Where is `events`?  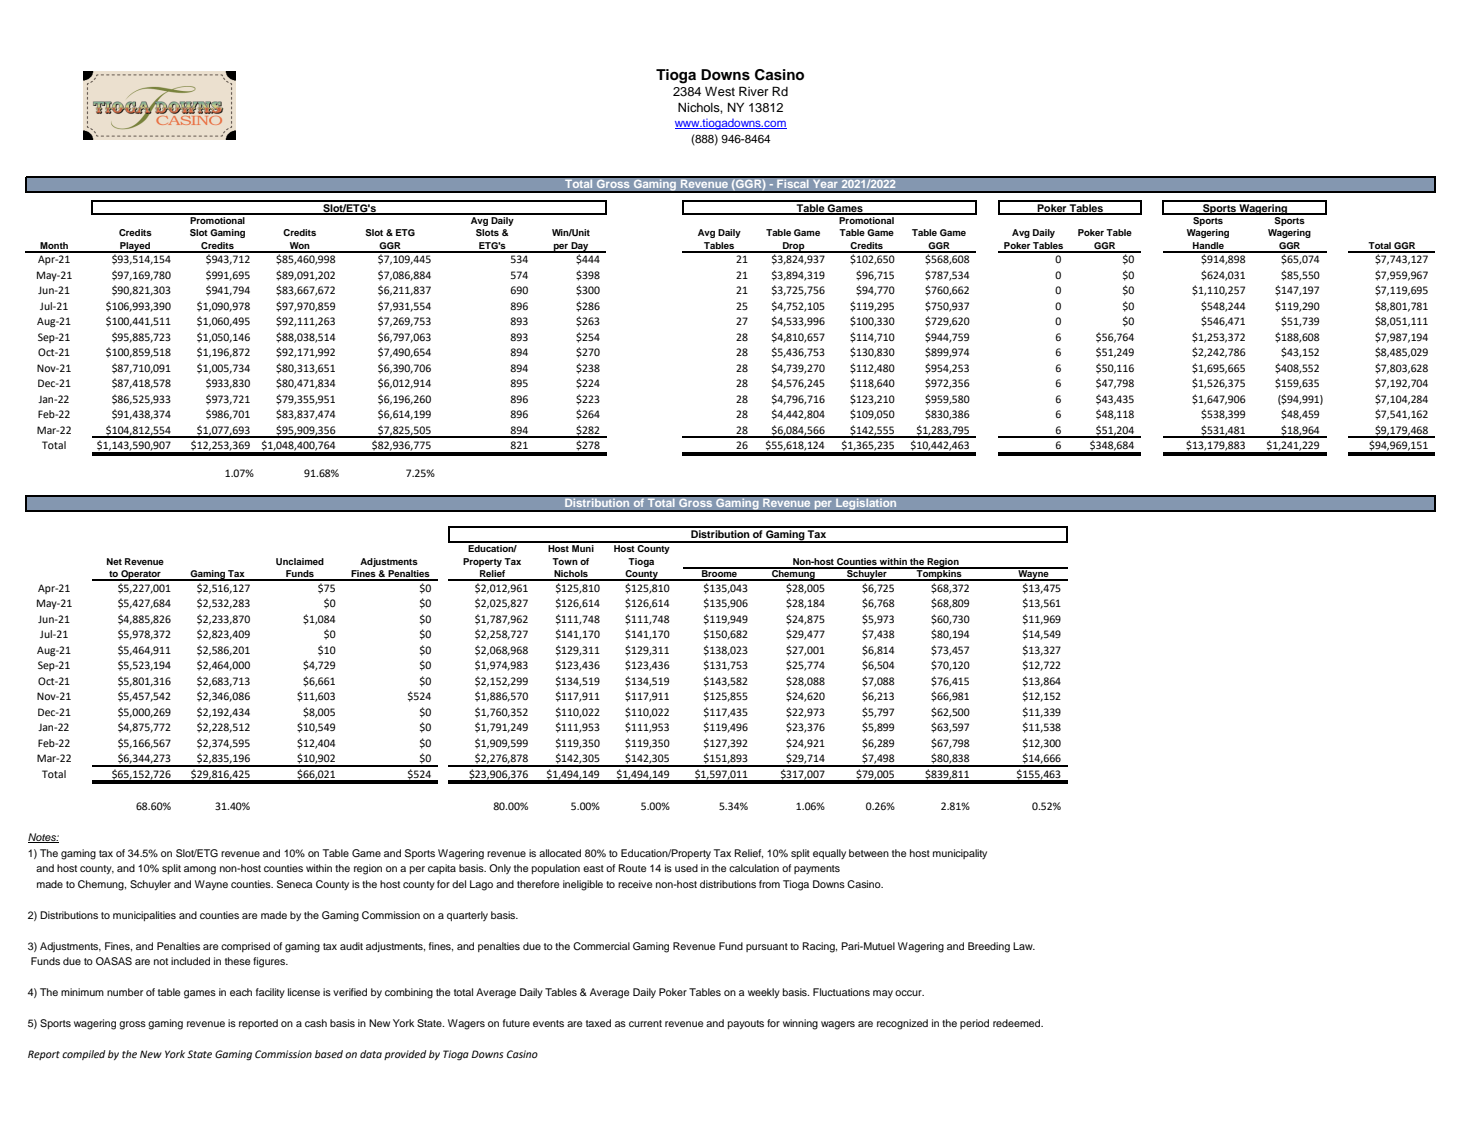 events is located at coordinates (548, 1023).
